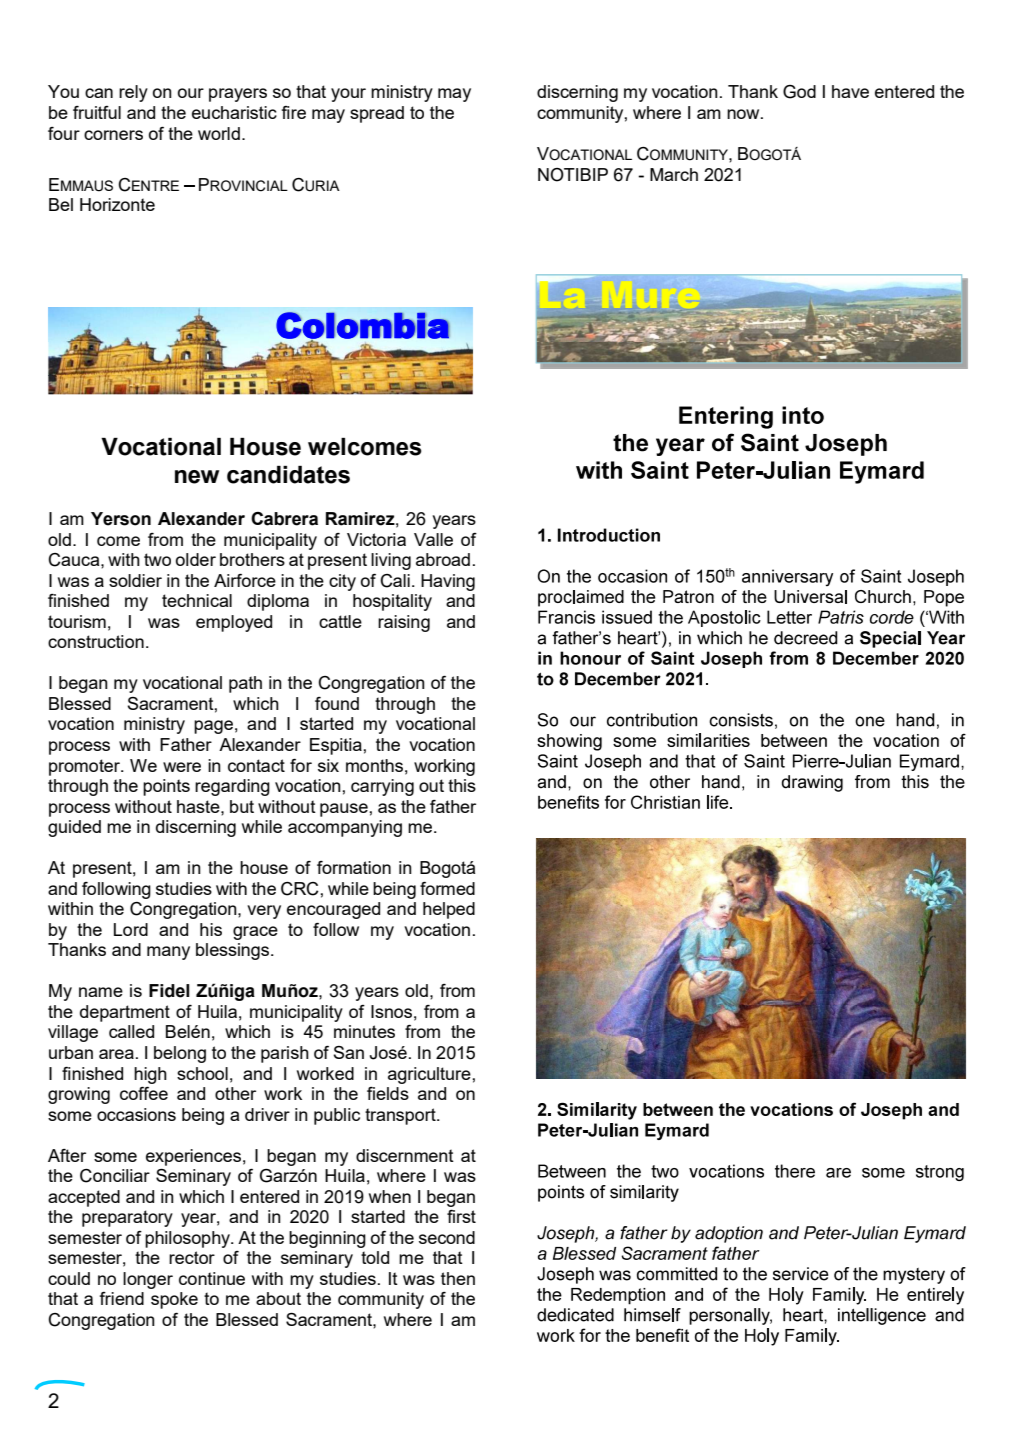  Describe the element at coordinates (449, 910) in the screenshot. I see `helped` at that location.
